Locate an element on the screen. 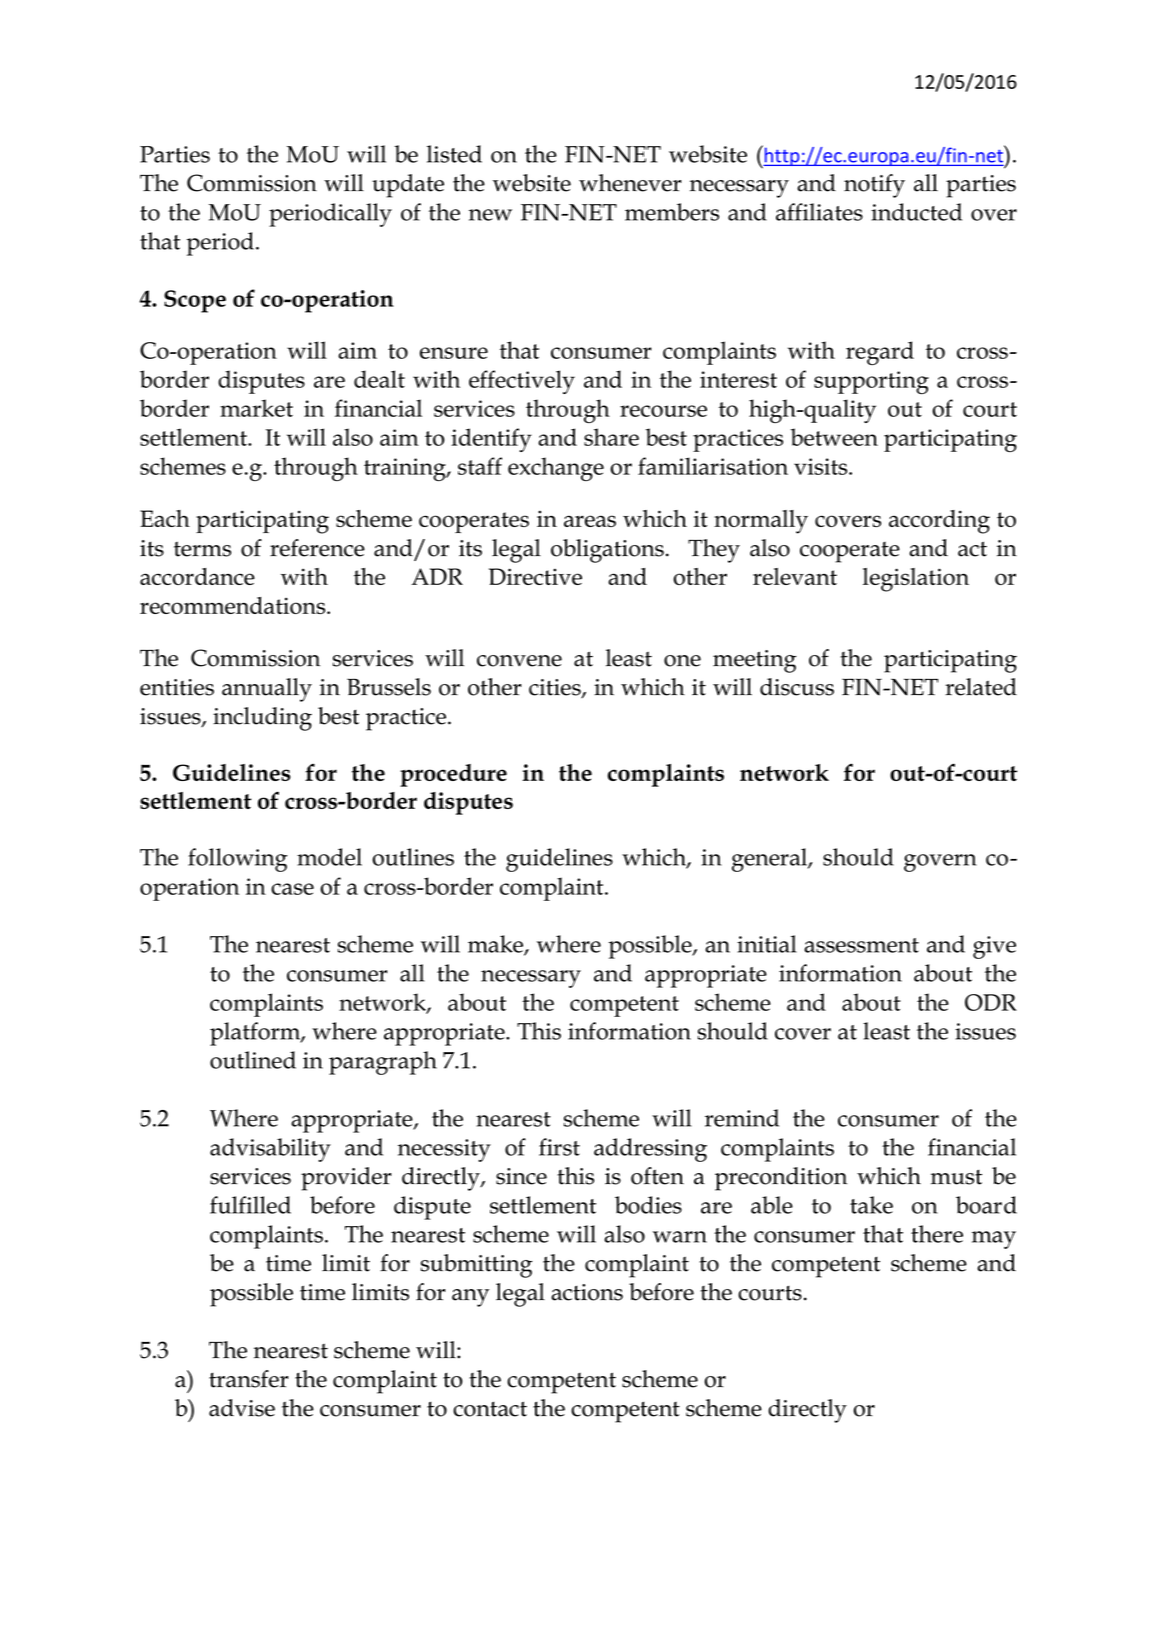  contact is located at coordinates (490, 1409).
